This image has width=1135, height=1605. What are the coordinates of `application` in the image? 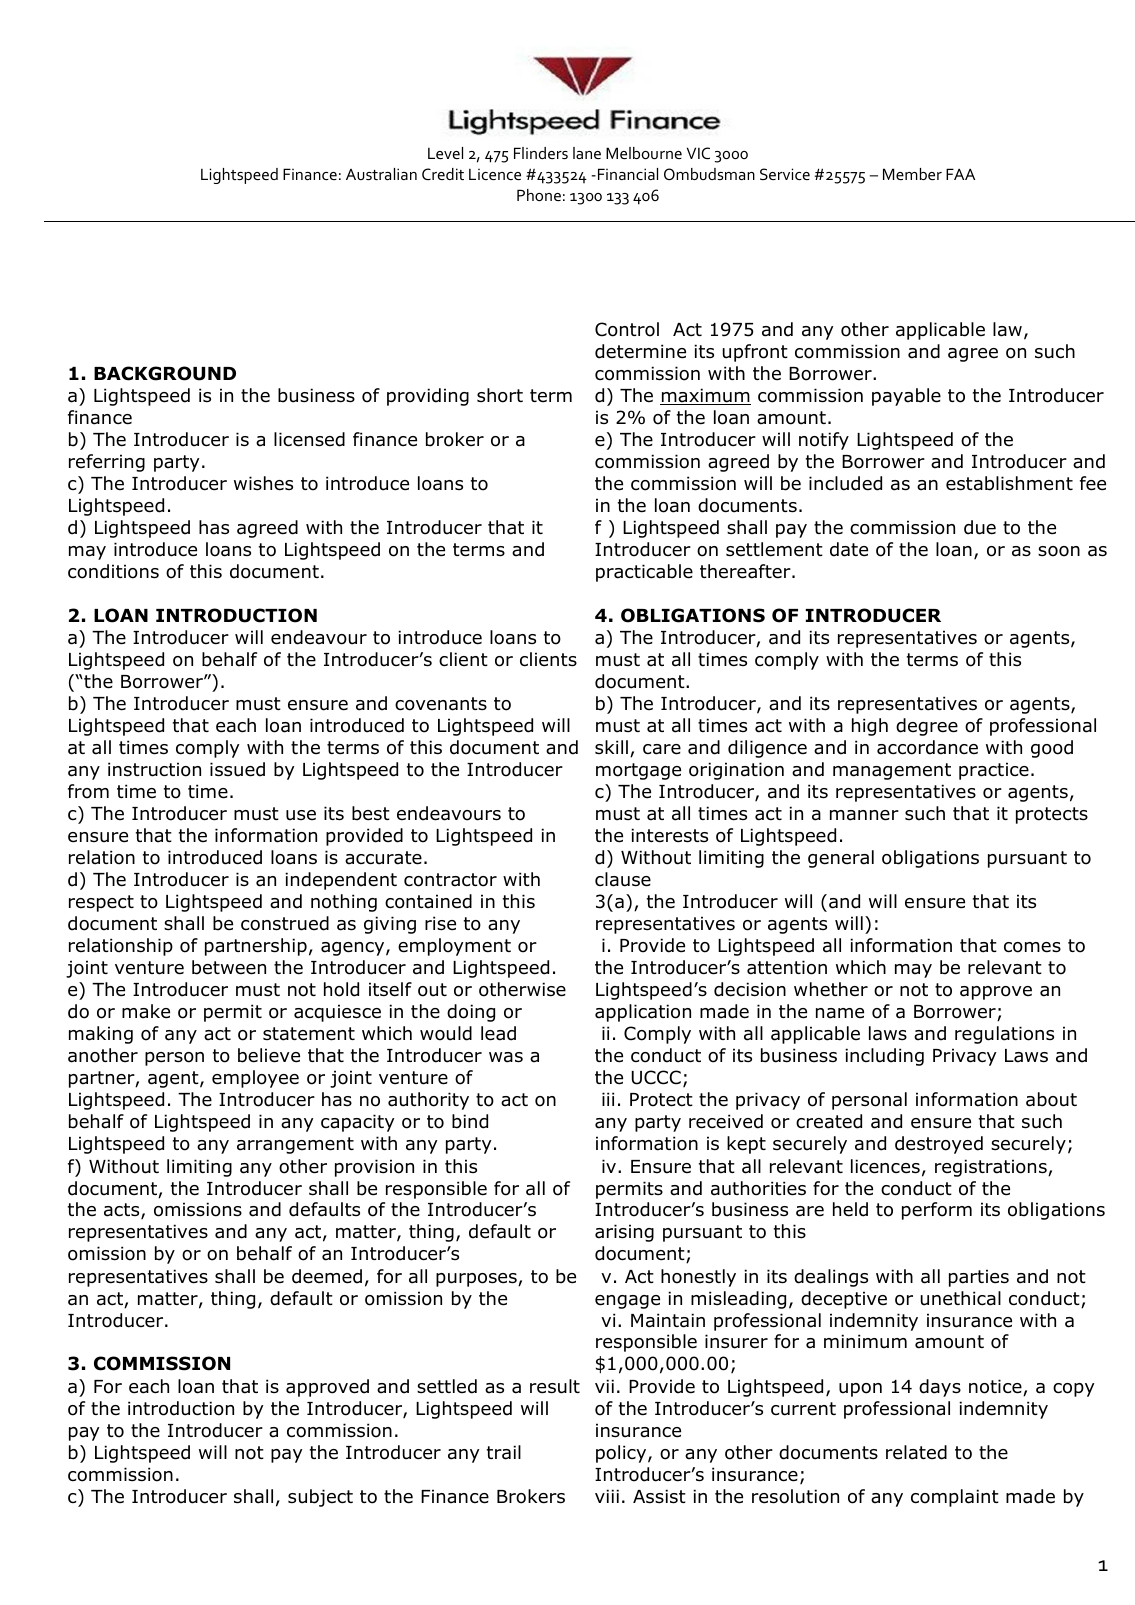 It's located at (643, 1013).
